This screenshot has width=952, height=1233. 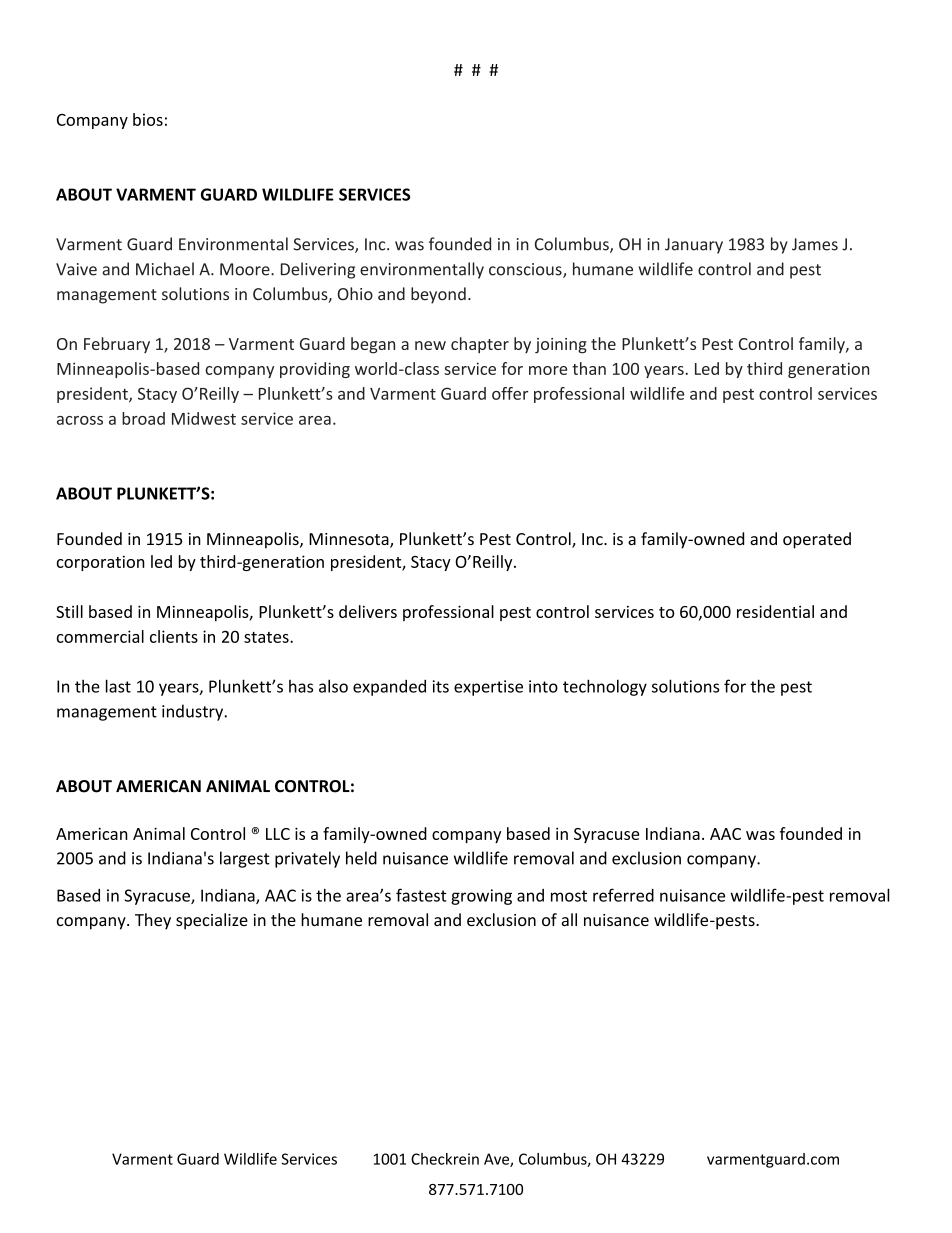 I want to click on Minnesota, so click(x=350, y=540).
